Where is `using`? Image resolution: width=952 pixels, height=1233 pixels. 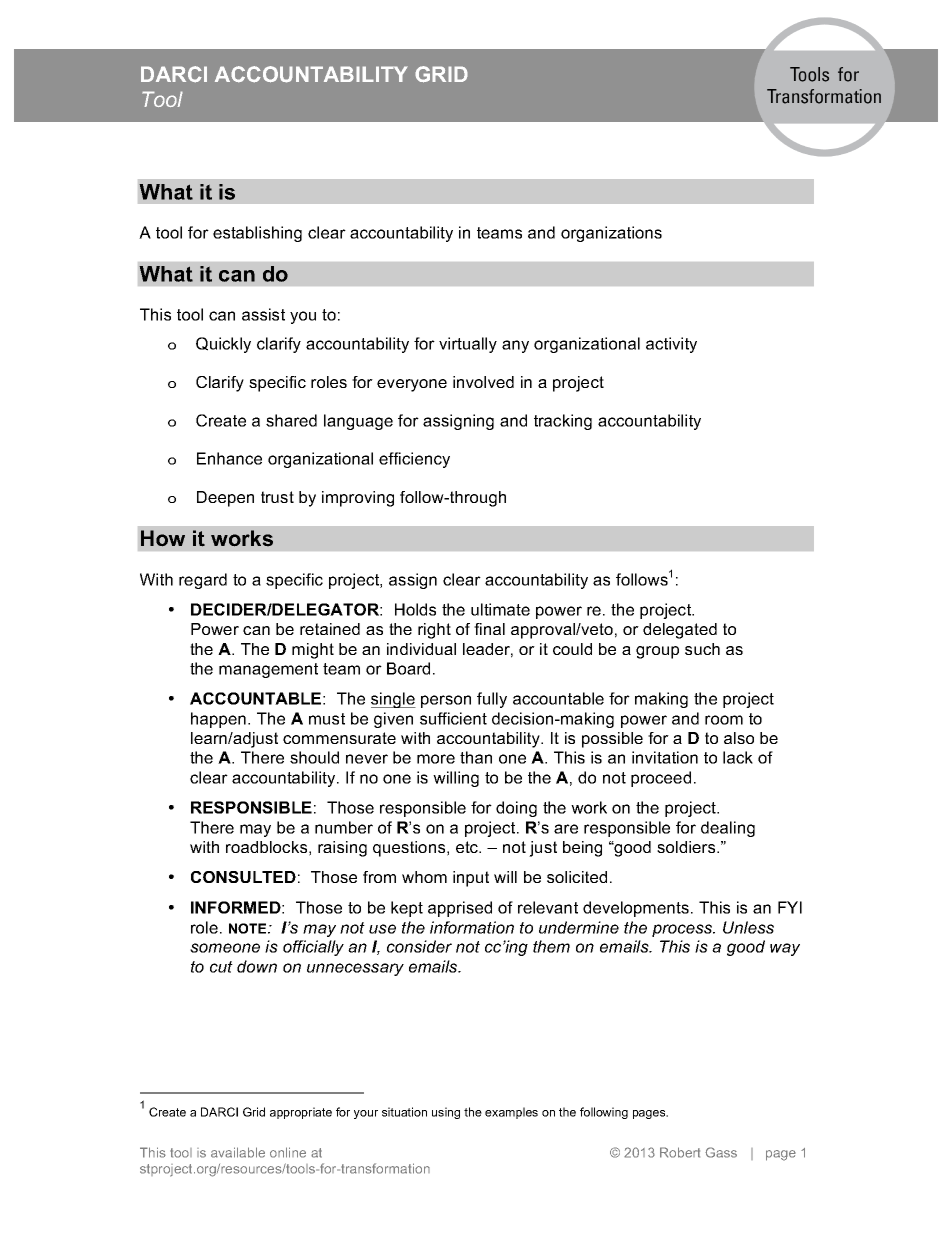 using is located at coordinates (446, 1113).
